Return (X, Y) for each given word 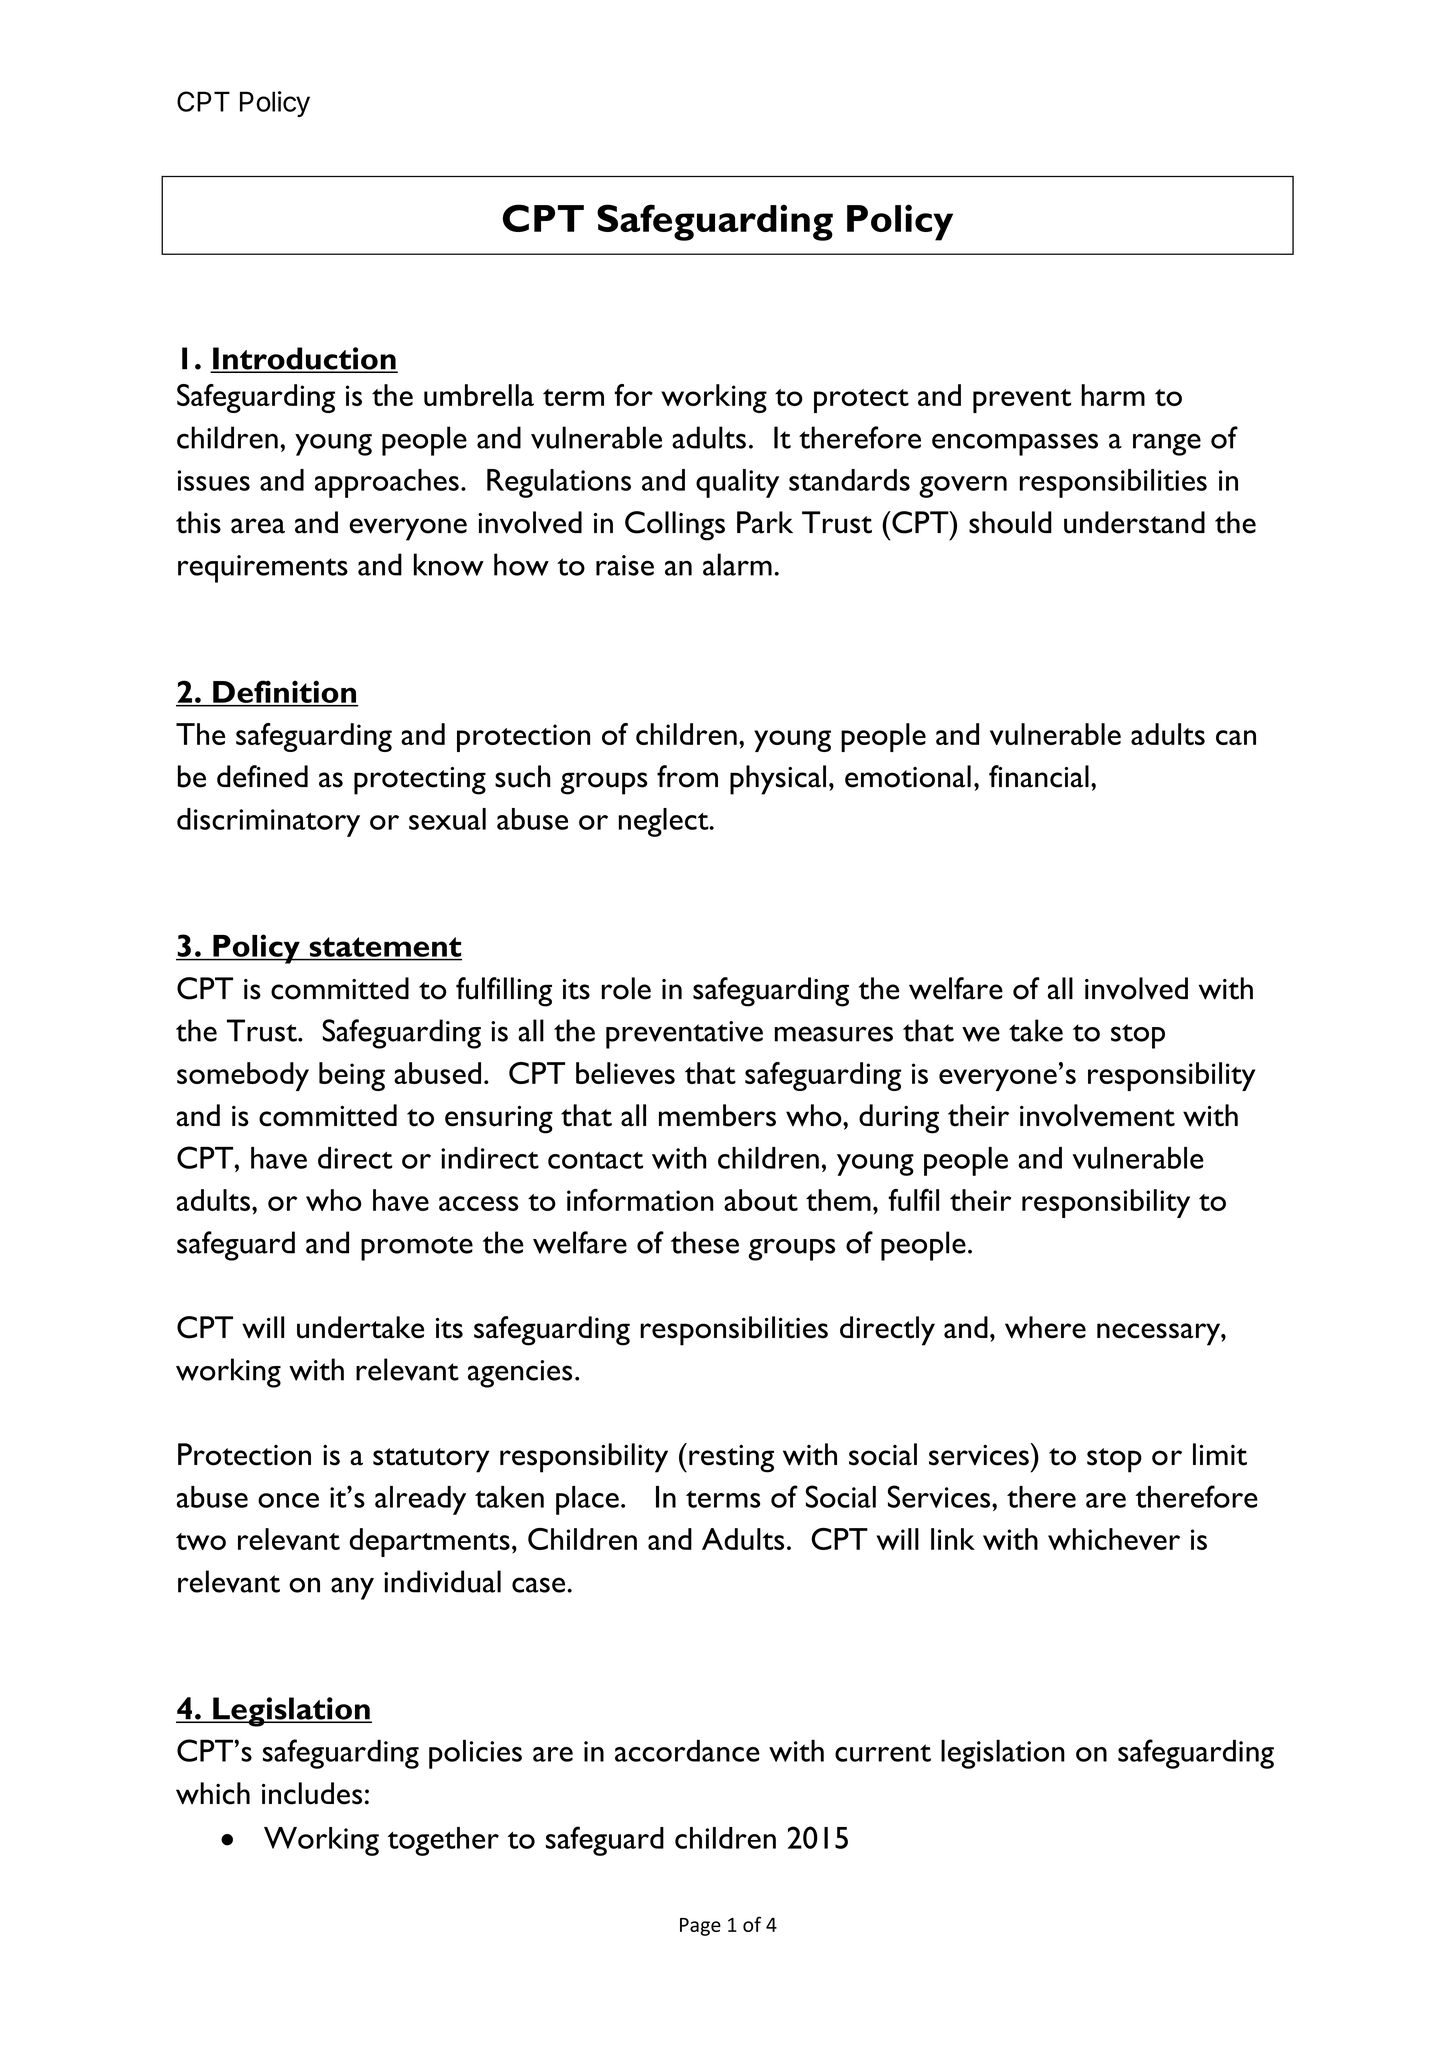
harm (1113, 395)
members (717, 1115)
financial (1039, 776)
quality (737, 483)
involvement (1097, 1115)
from (687, 776)
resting (731, 1459)
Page (700, 1927)
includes (312, 1793)
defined (262, 776)
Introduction (304, 359)
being (352, 1076)
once (288, 1500)
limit (1220, 1454)
